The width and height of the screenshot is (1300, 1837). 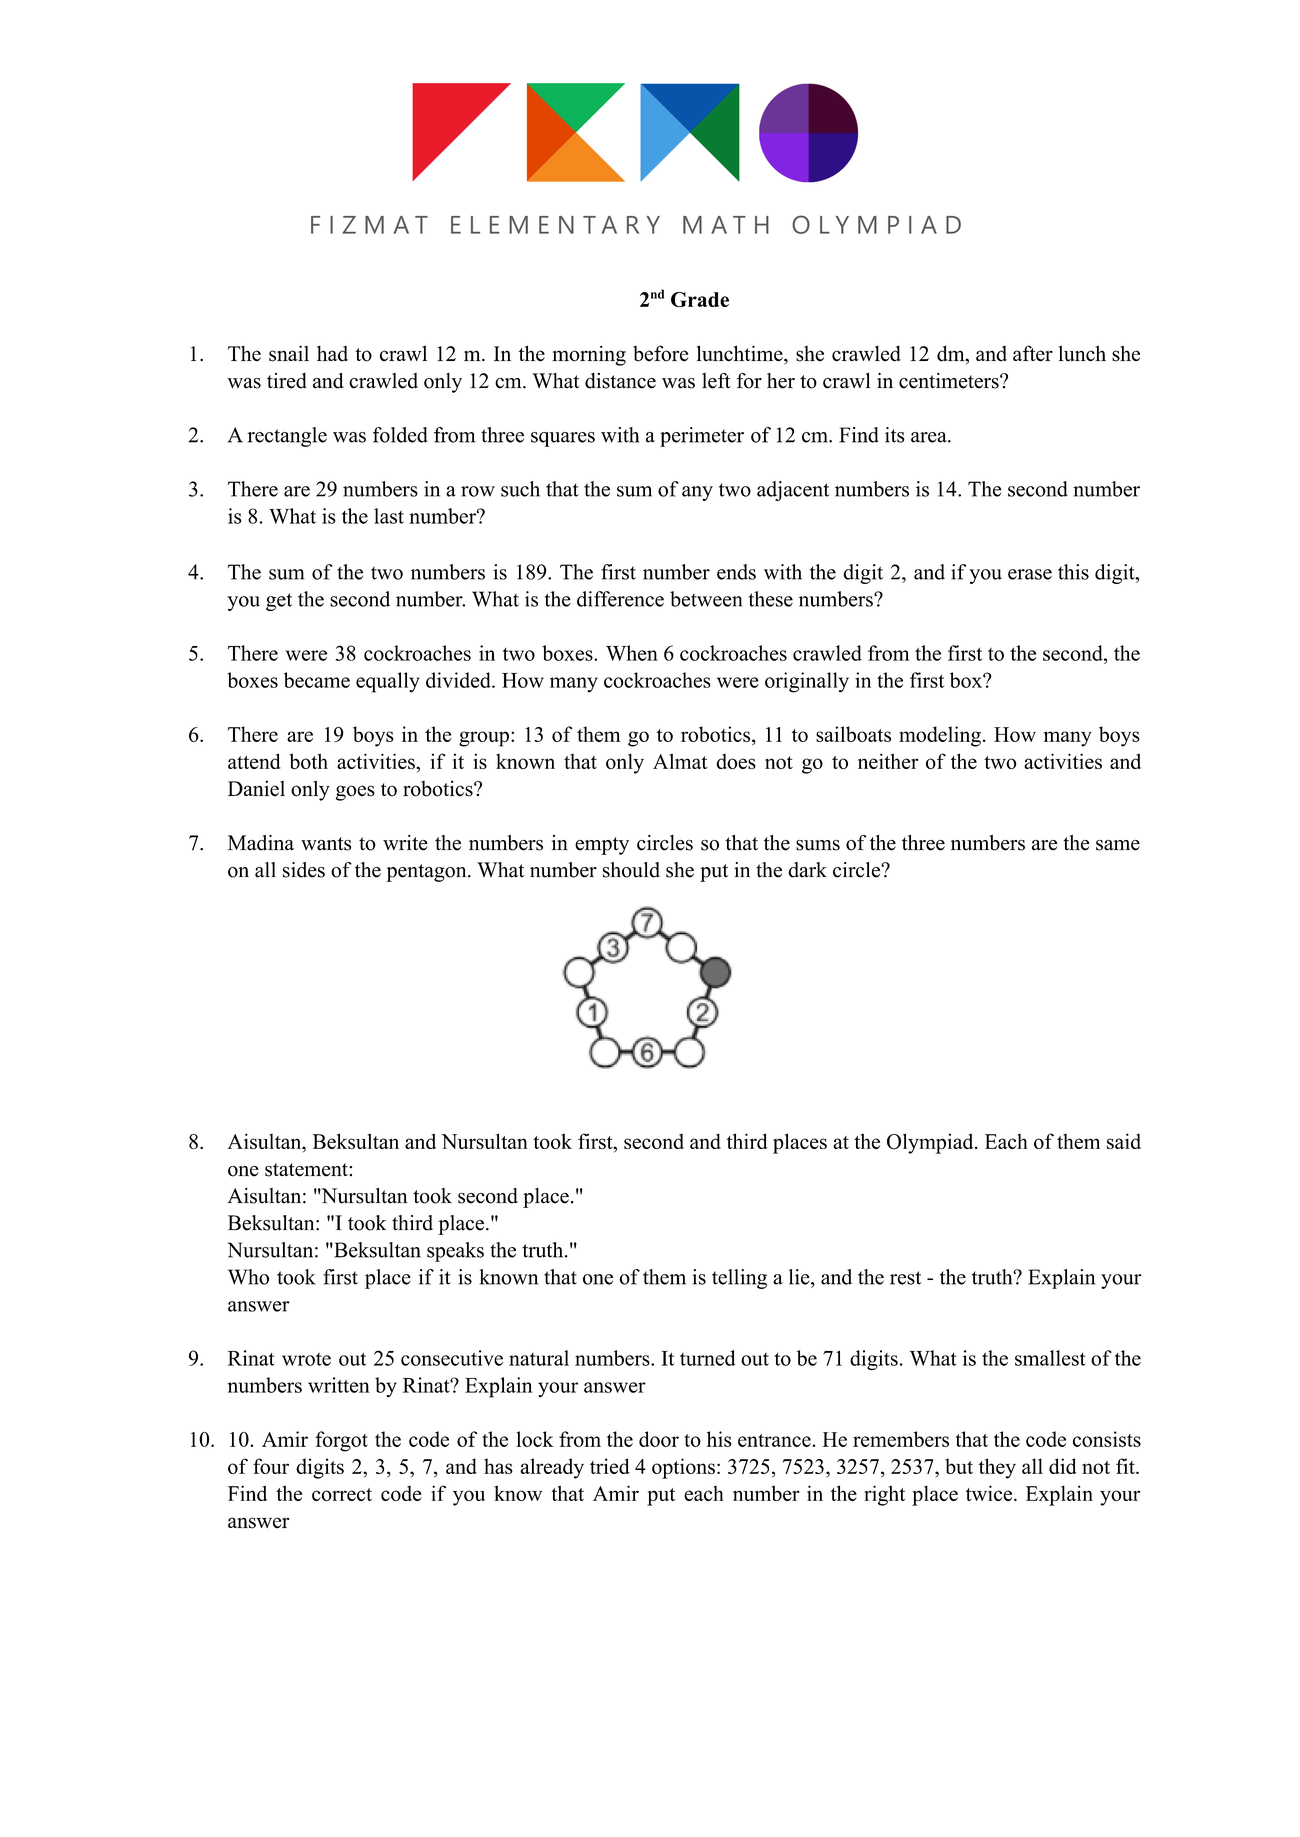 I want to click on options, so click(x=683, y=1468).
